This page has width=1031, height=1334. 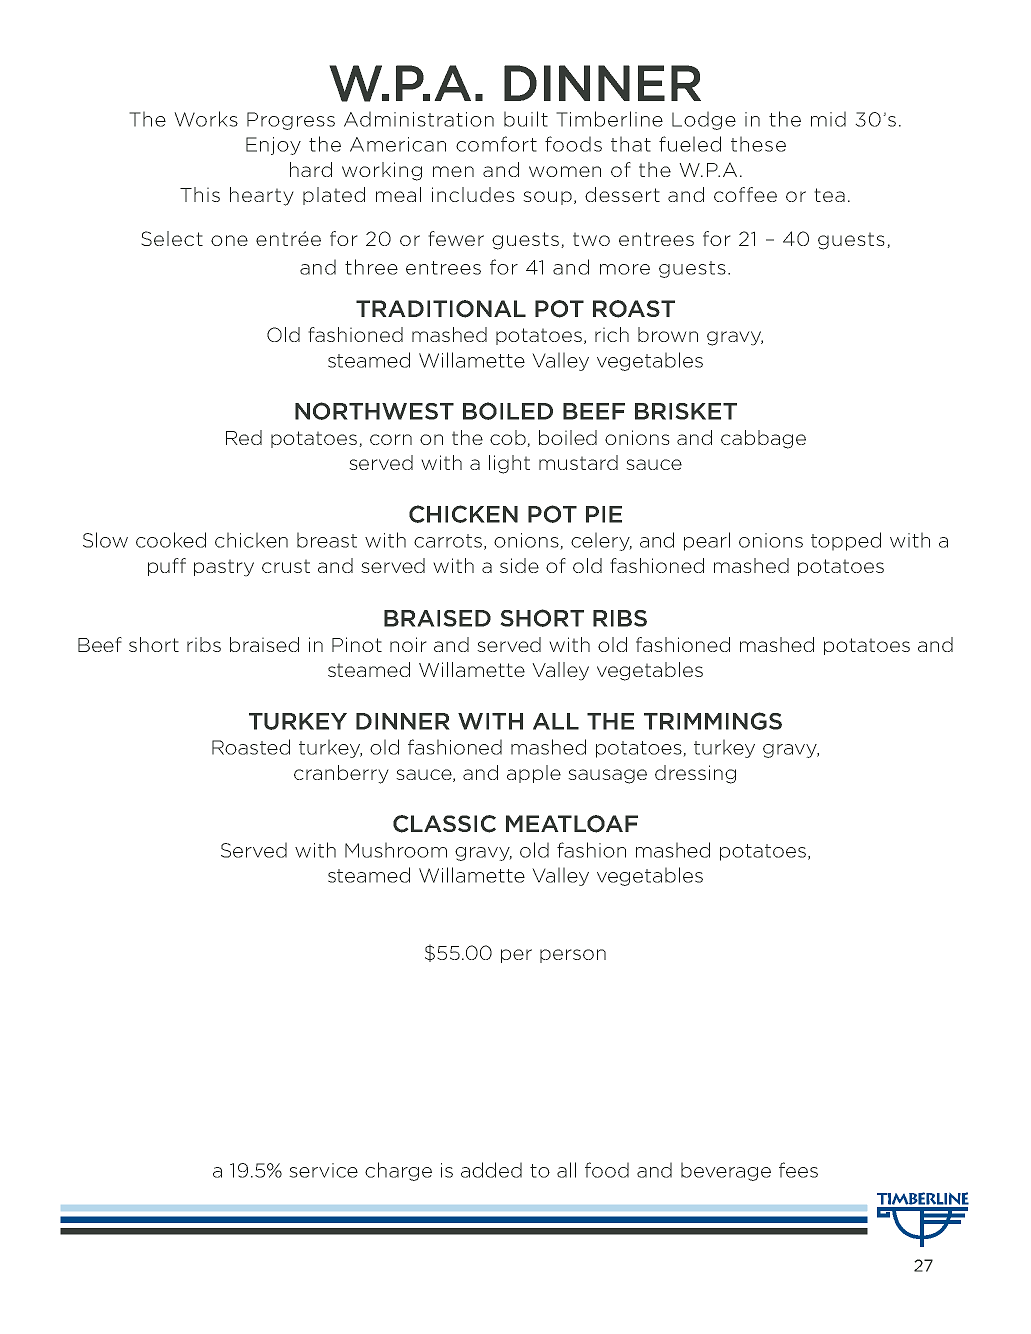 What do you see at coordinates (695, 774) in the page?
I see `dressing` at bounding box center [695, 774].
